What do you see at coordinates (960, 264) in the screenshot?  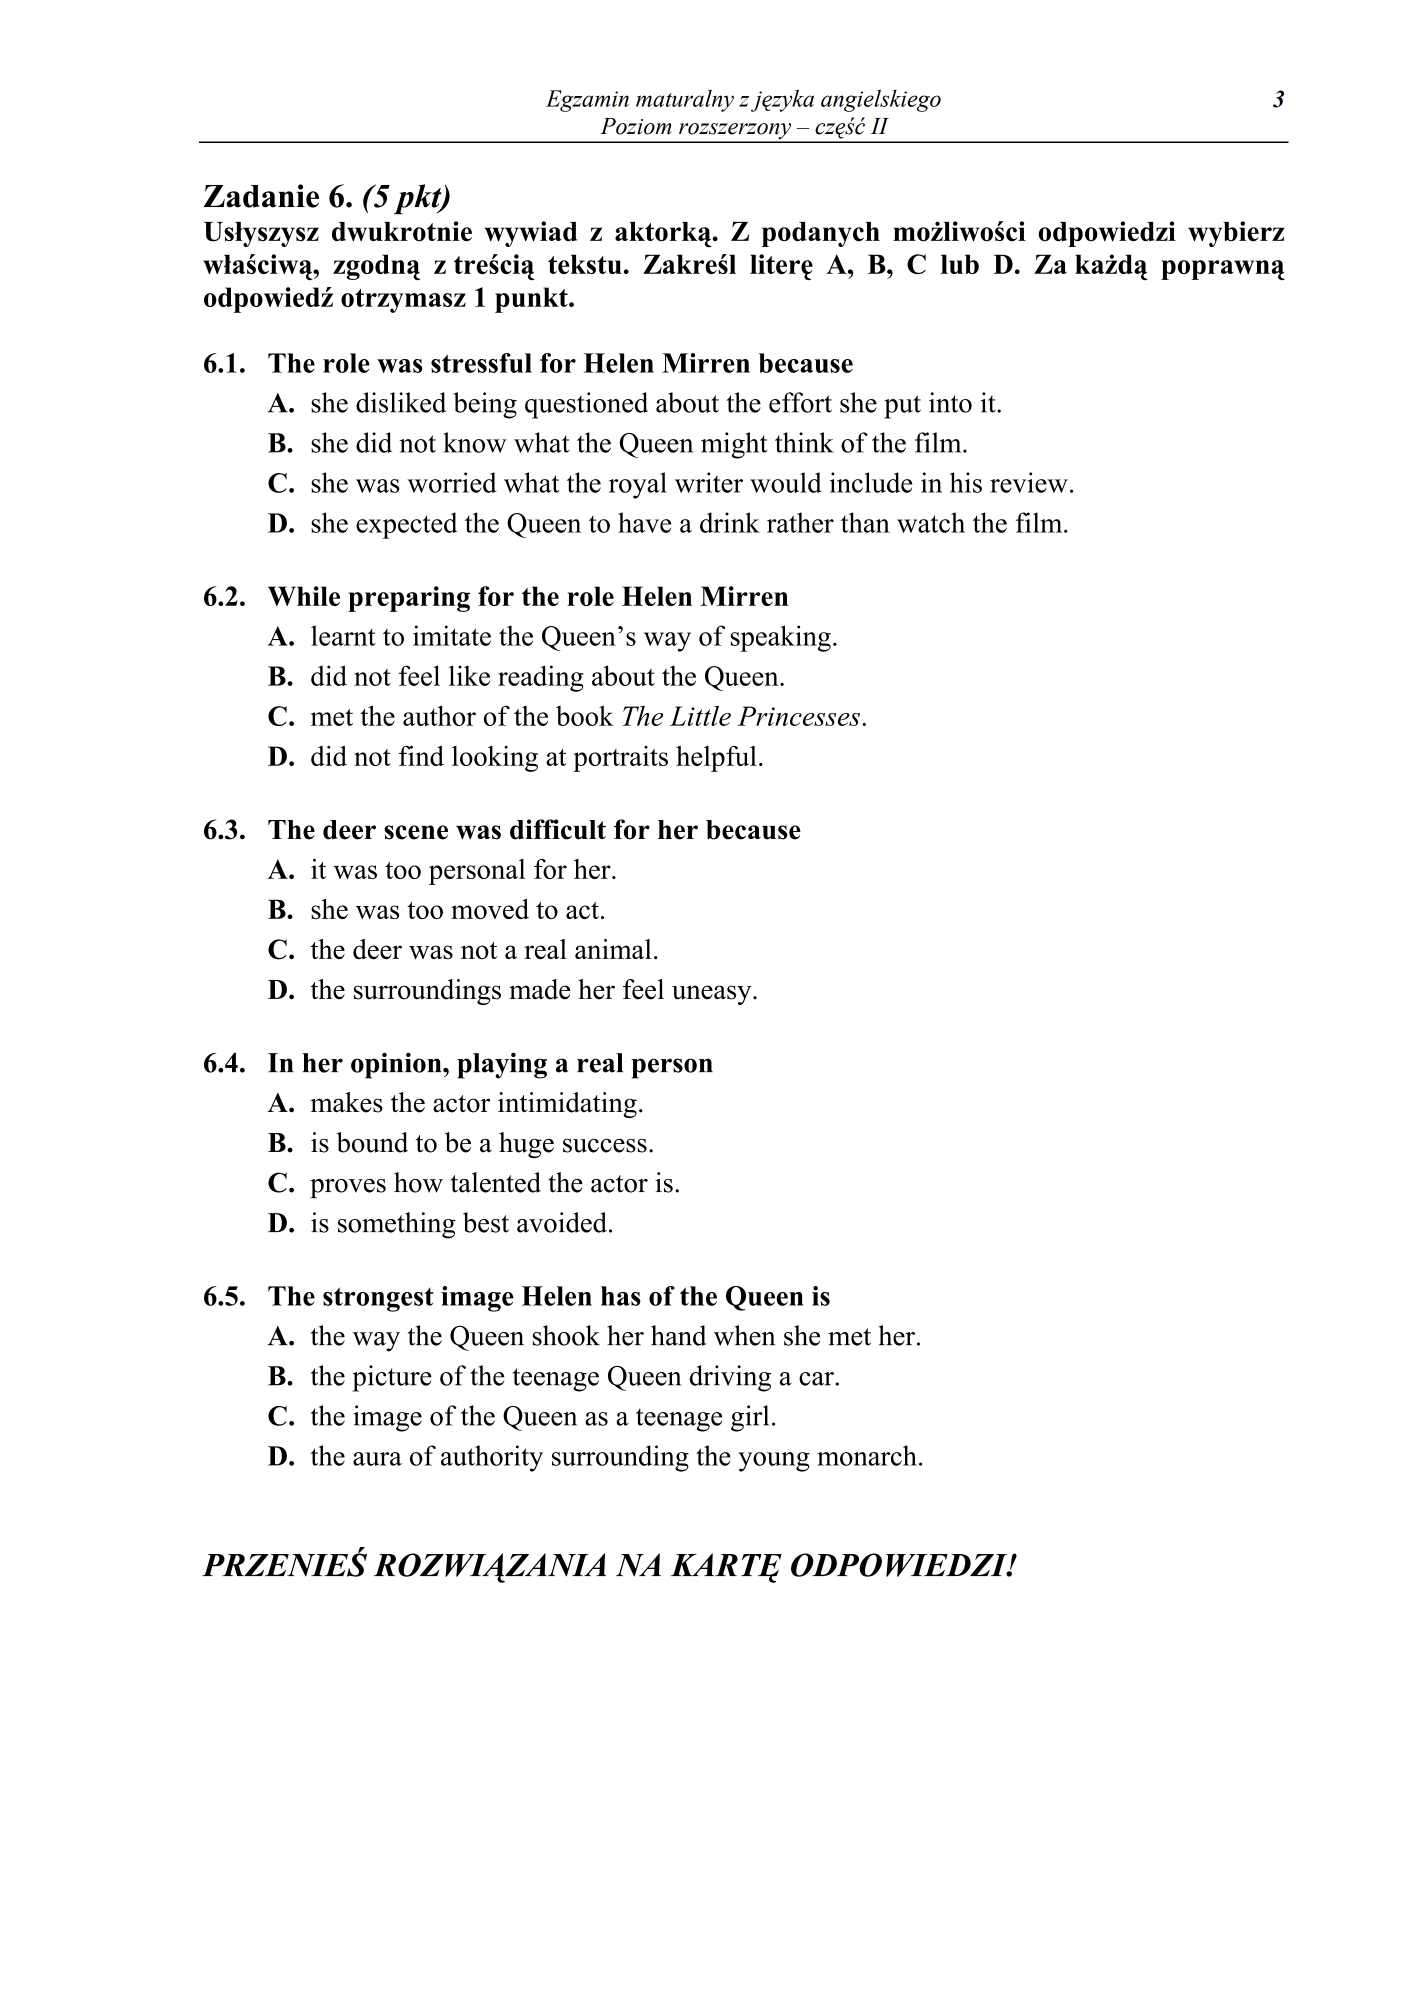 I see `lub` at bounding box center [960, 264].
